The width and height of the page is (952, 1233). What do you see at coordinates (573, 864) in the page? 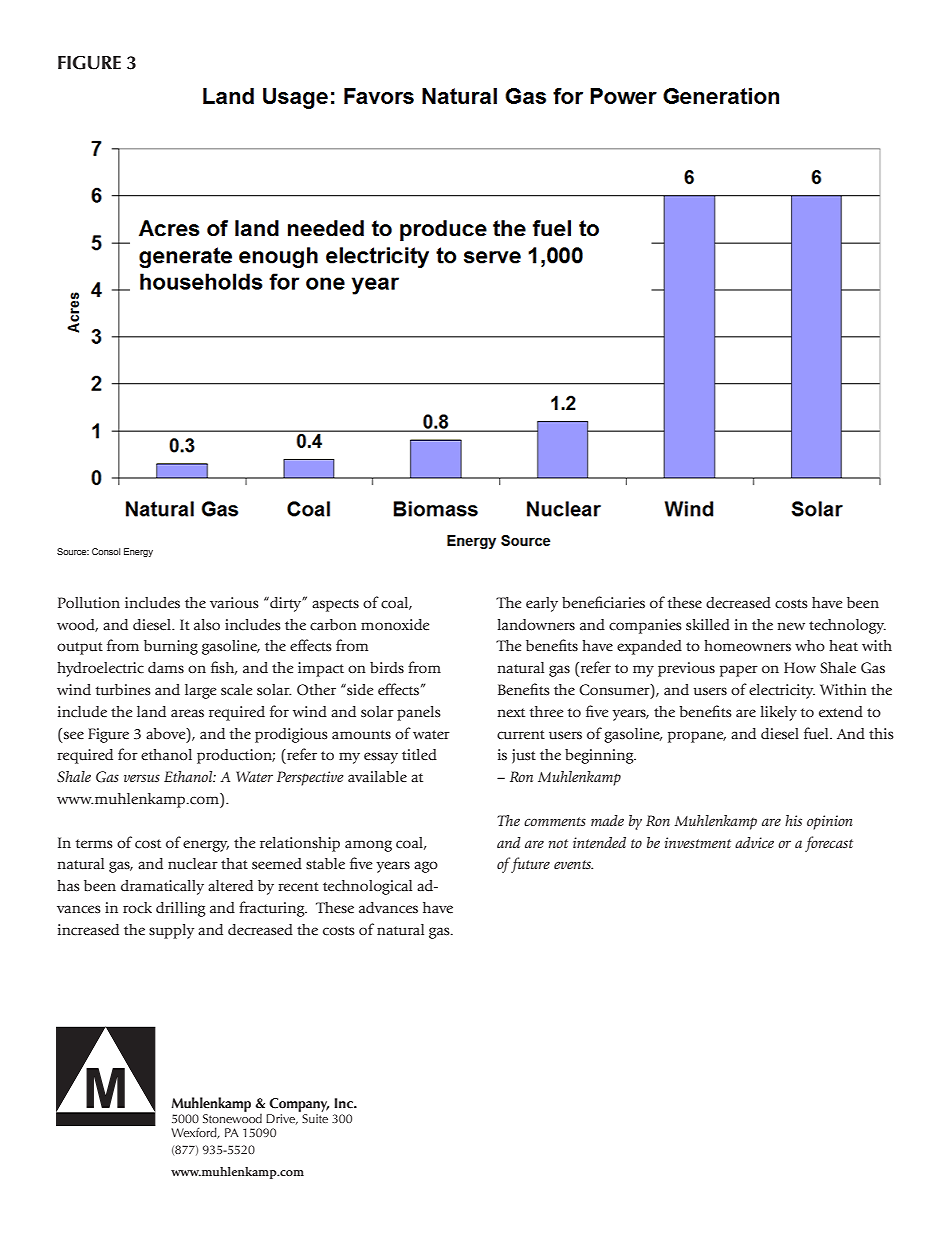
I see `events` at bounding box center [573, 864].
